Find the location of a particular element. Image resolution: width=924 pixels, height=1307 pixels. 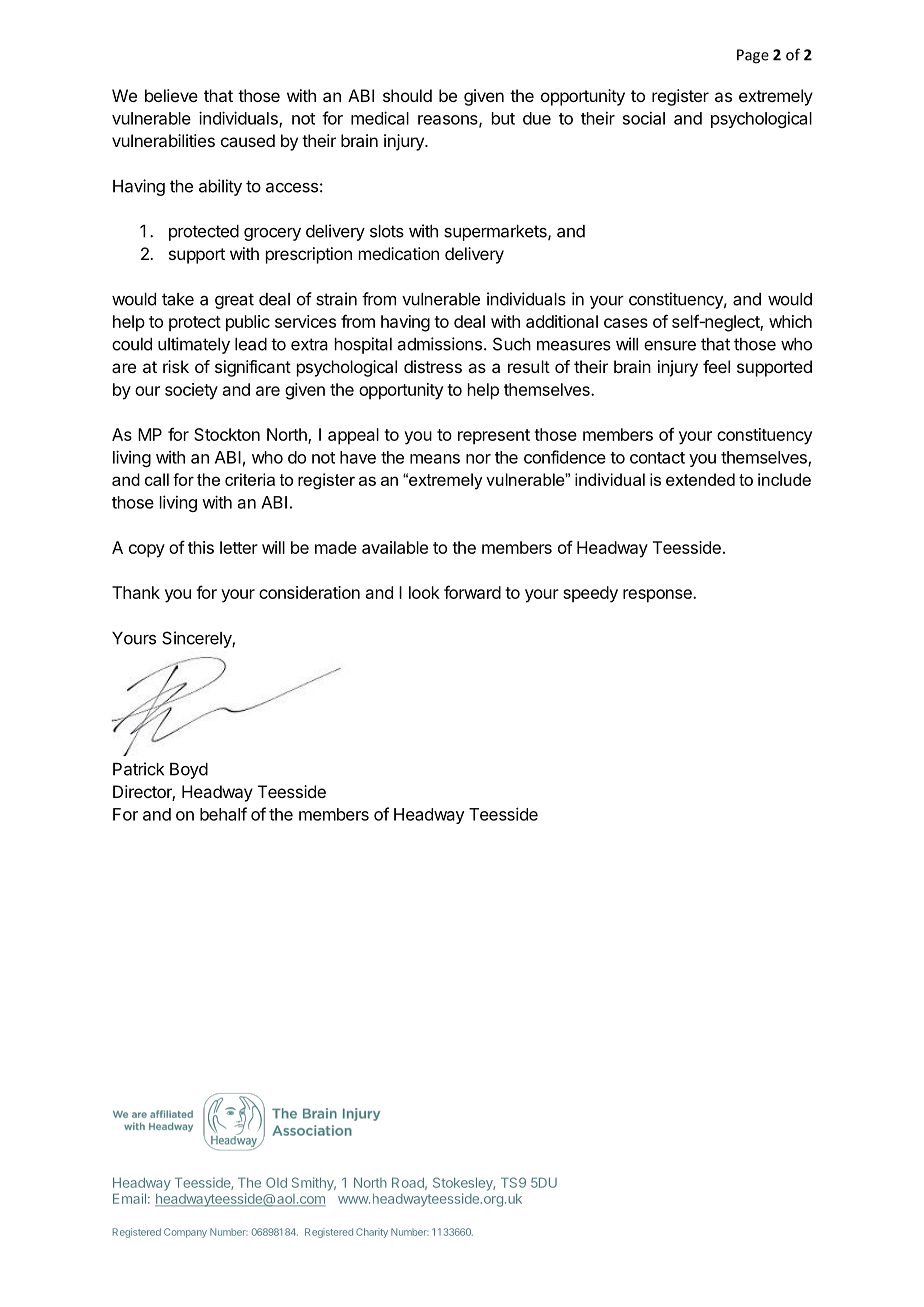

Old is located at coordinates (276, 1182).
